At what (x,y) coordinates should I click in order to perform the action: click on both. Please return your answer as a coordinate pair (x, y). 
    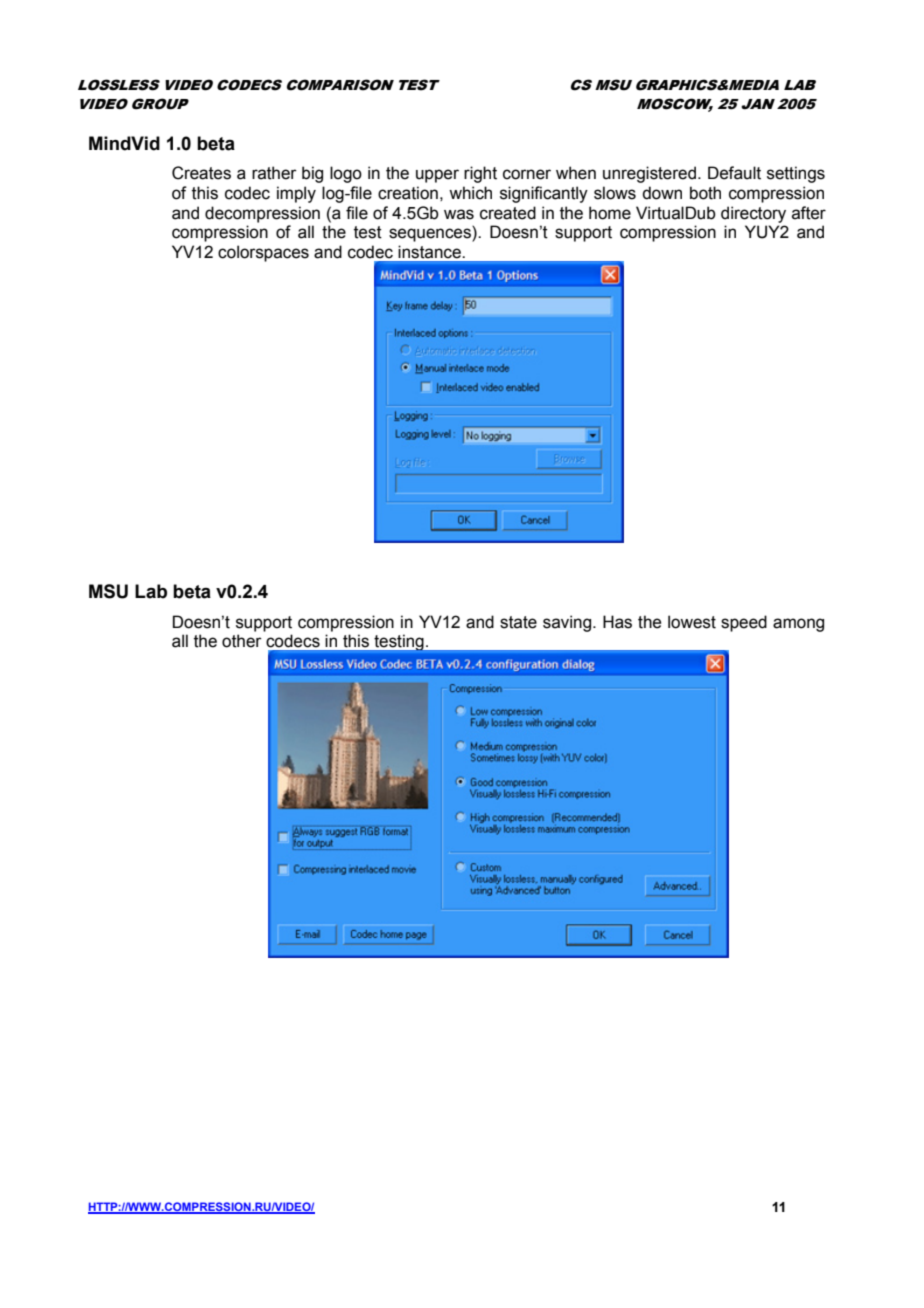
    Looking at the image, I should click on (705, 193).
